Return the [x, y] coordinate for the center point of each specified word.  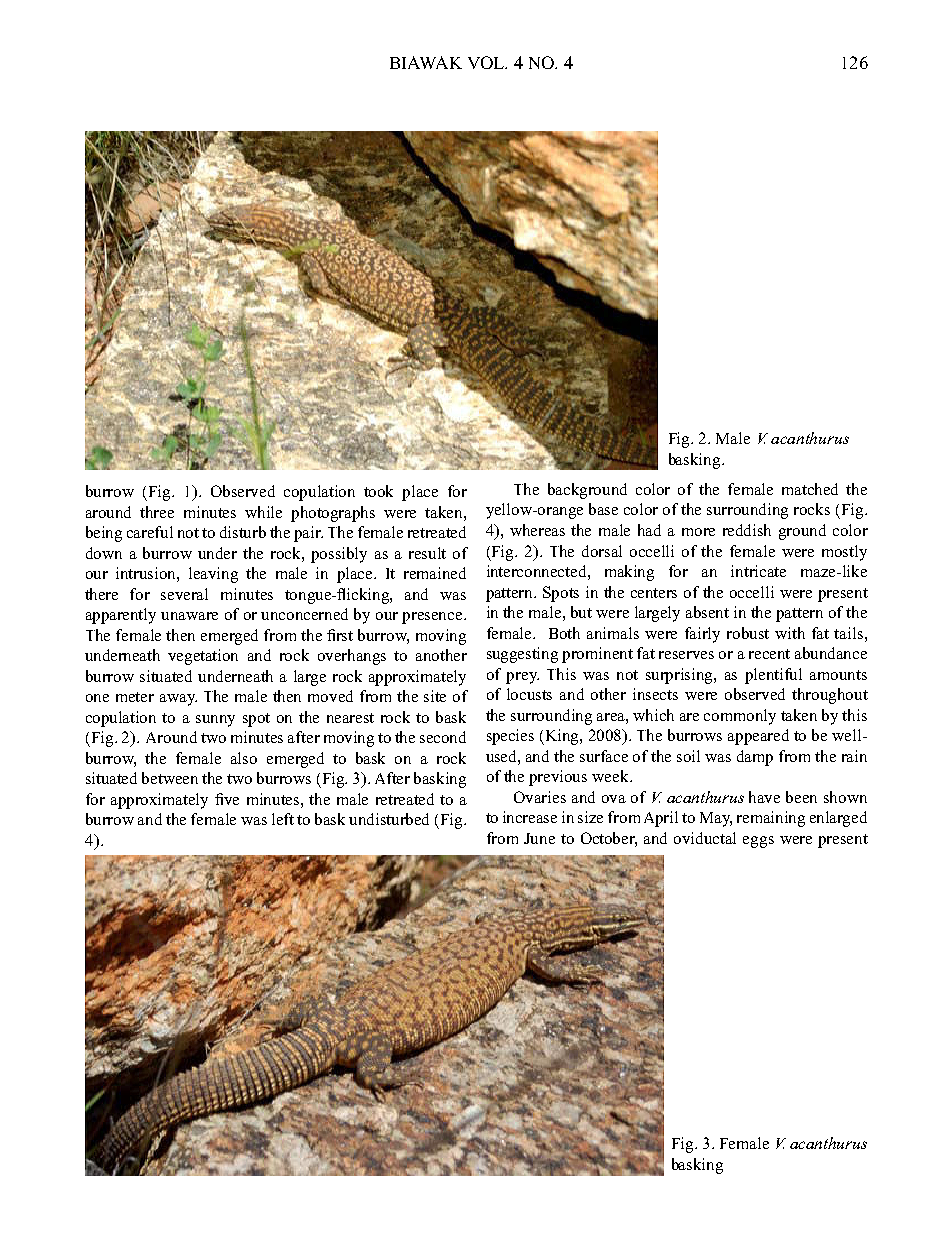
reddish [747, 530]
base [603, 509]
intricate [758, 571]
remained [435, 573]
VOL [487, 62]
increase [530, 817]
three [157, 512]
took [378, 491]
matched [810, 489]
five [227, 799]
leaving [213, 575]
